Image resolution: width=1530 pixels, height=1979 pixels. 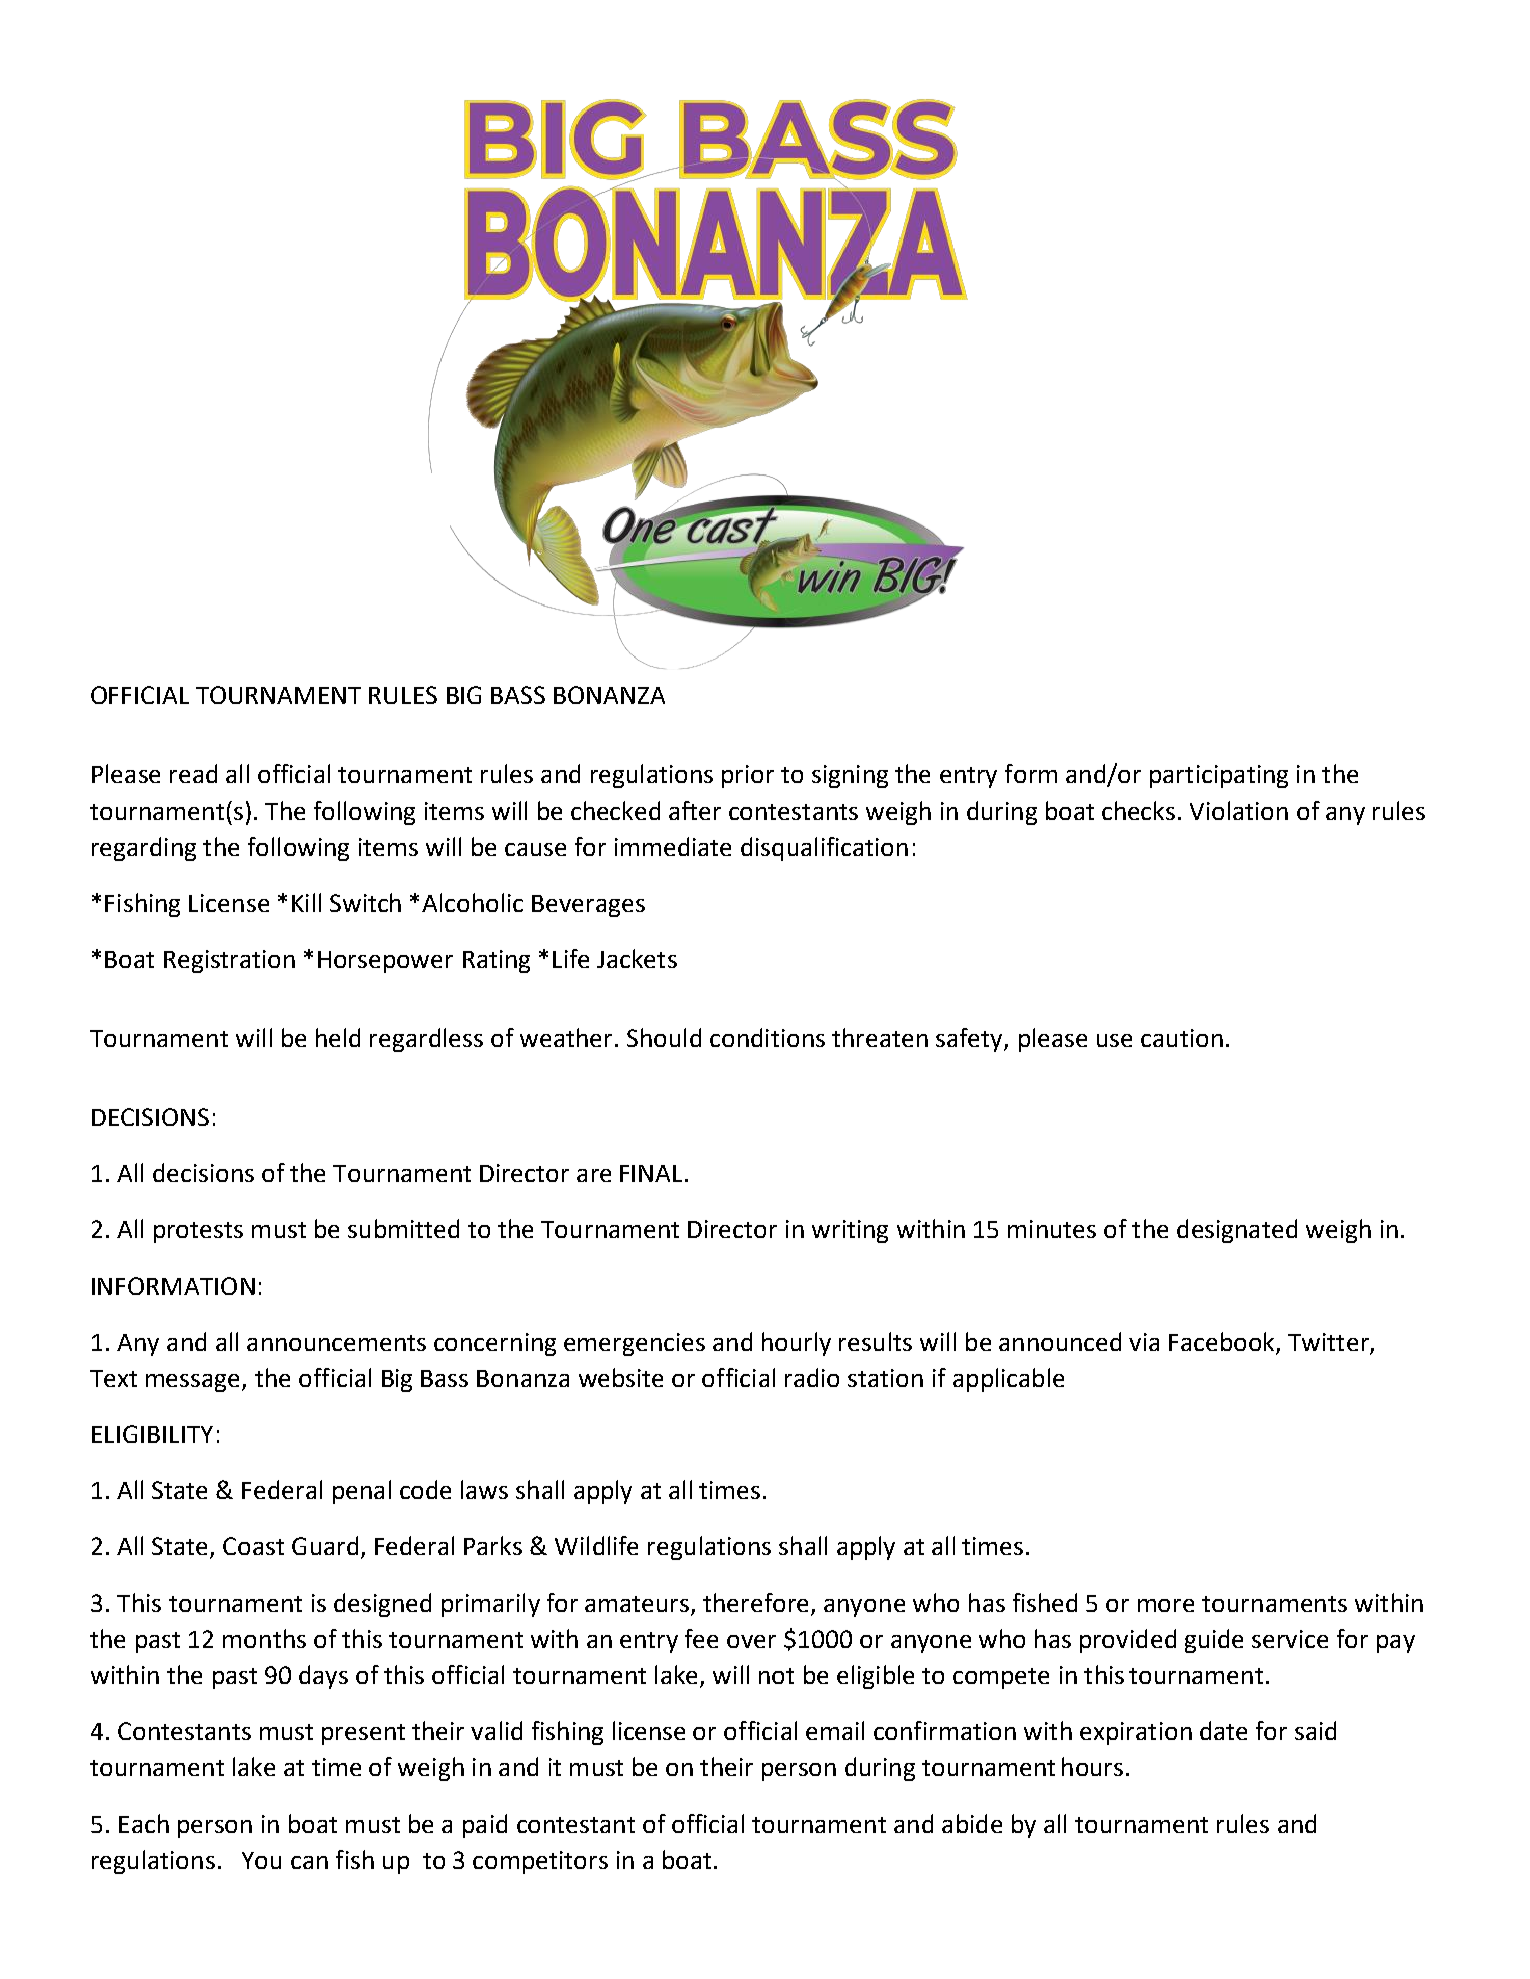 What do you see at coordinates (1239, 810) in the screenshot?
I see `Violation` at bounding box center [1239, 810].
